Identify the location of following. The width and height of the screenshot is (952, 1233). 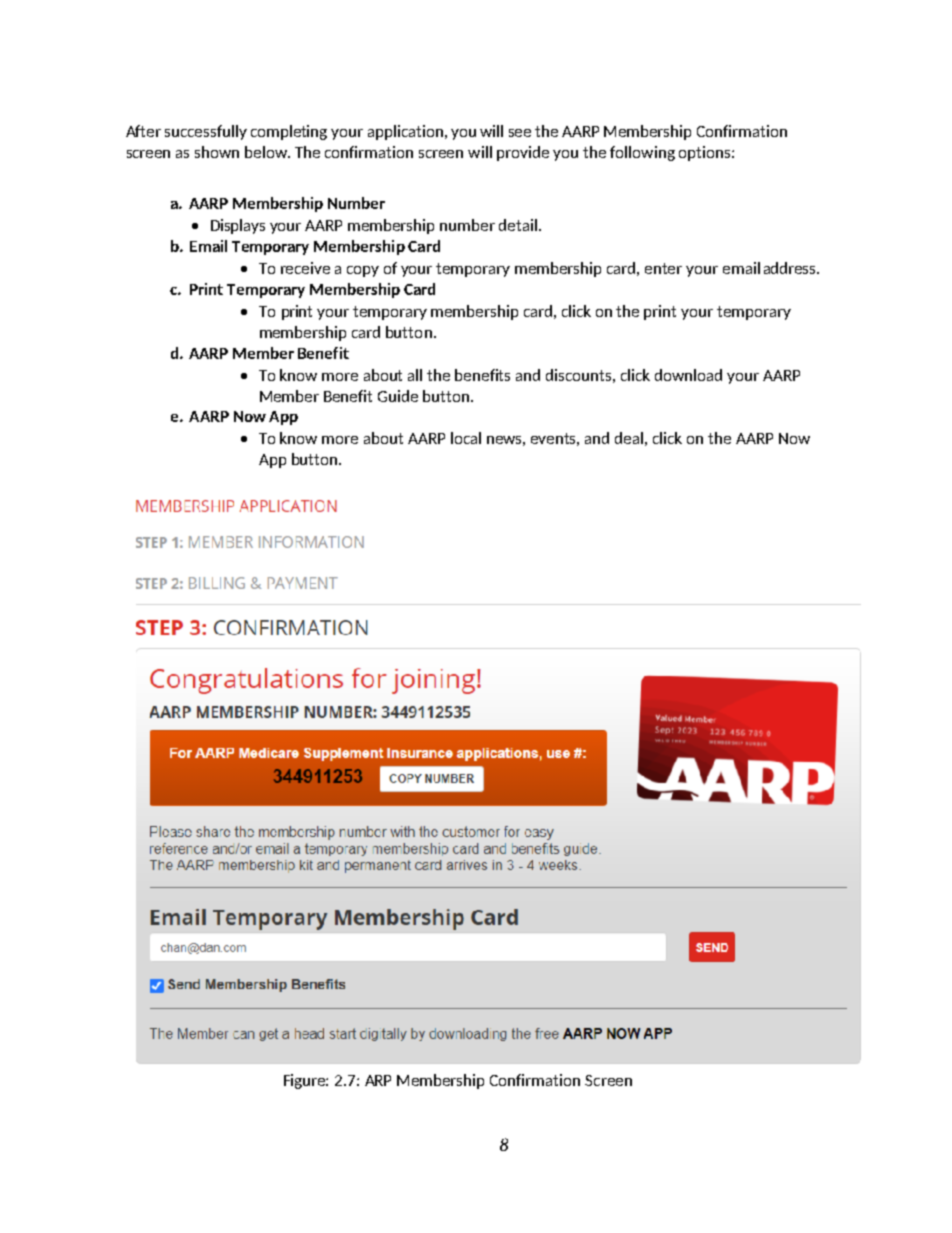
(642, 153).
